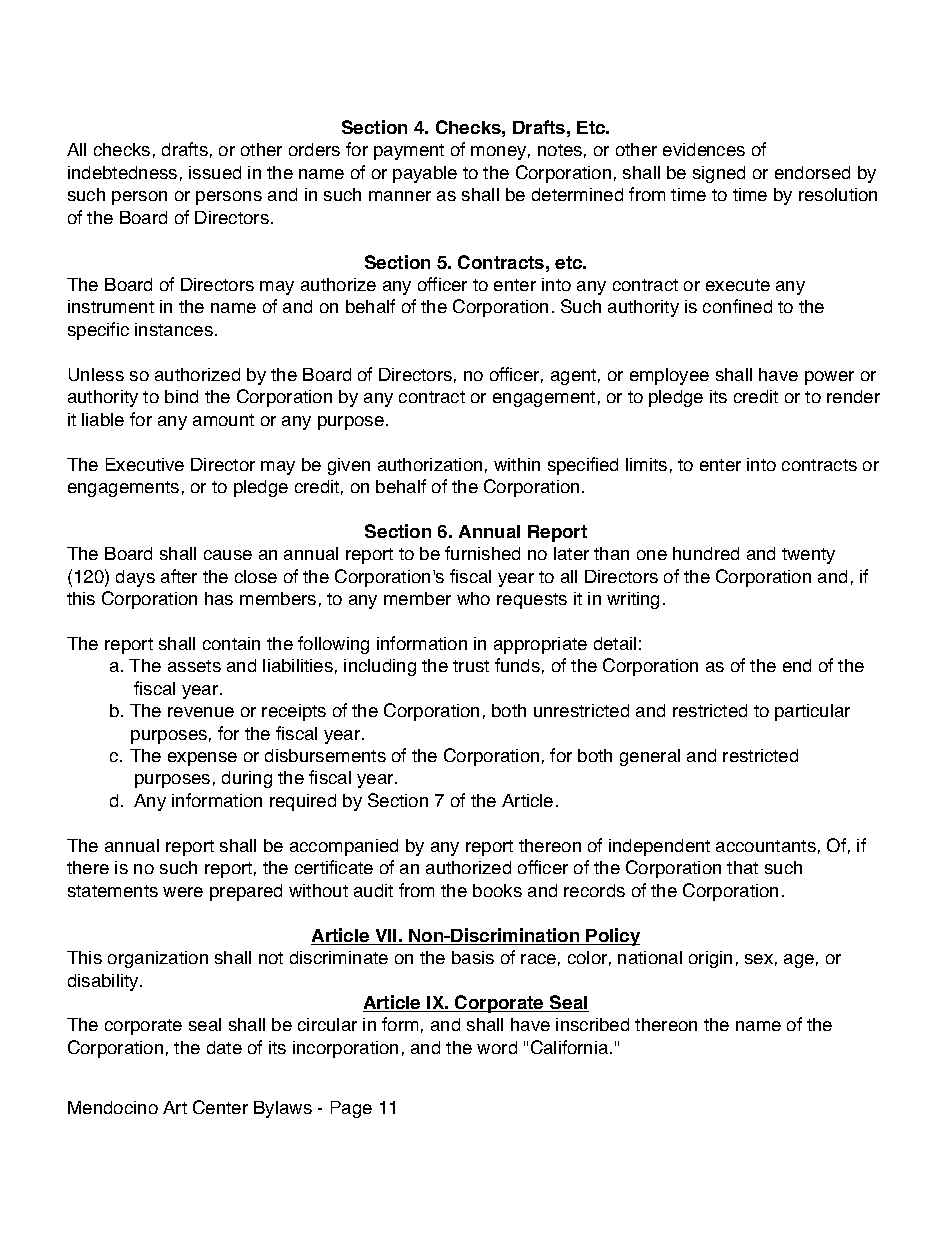 Image resolution: width=952 pixels, height=1233 pixels. What do you see at coordinates (425, 174) in the screenshot?
I see `payable` at bounding box center [425, 174].
